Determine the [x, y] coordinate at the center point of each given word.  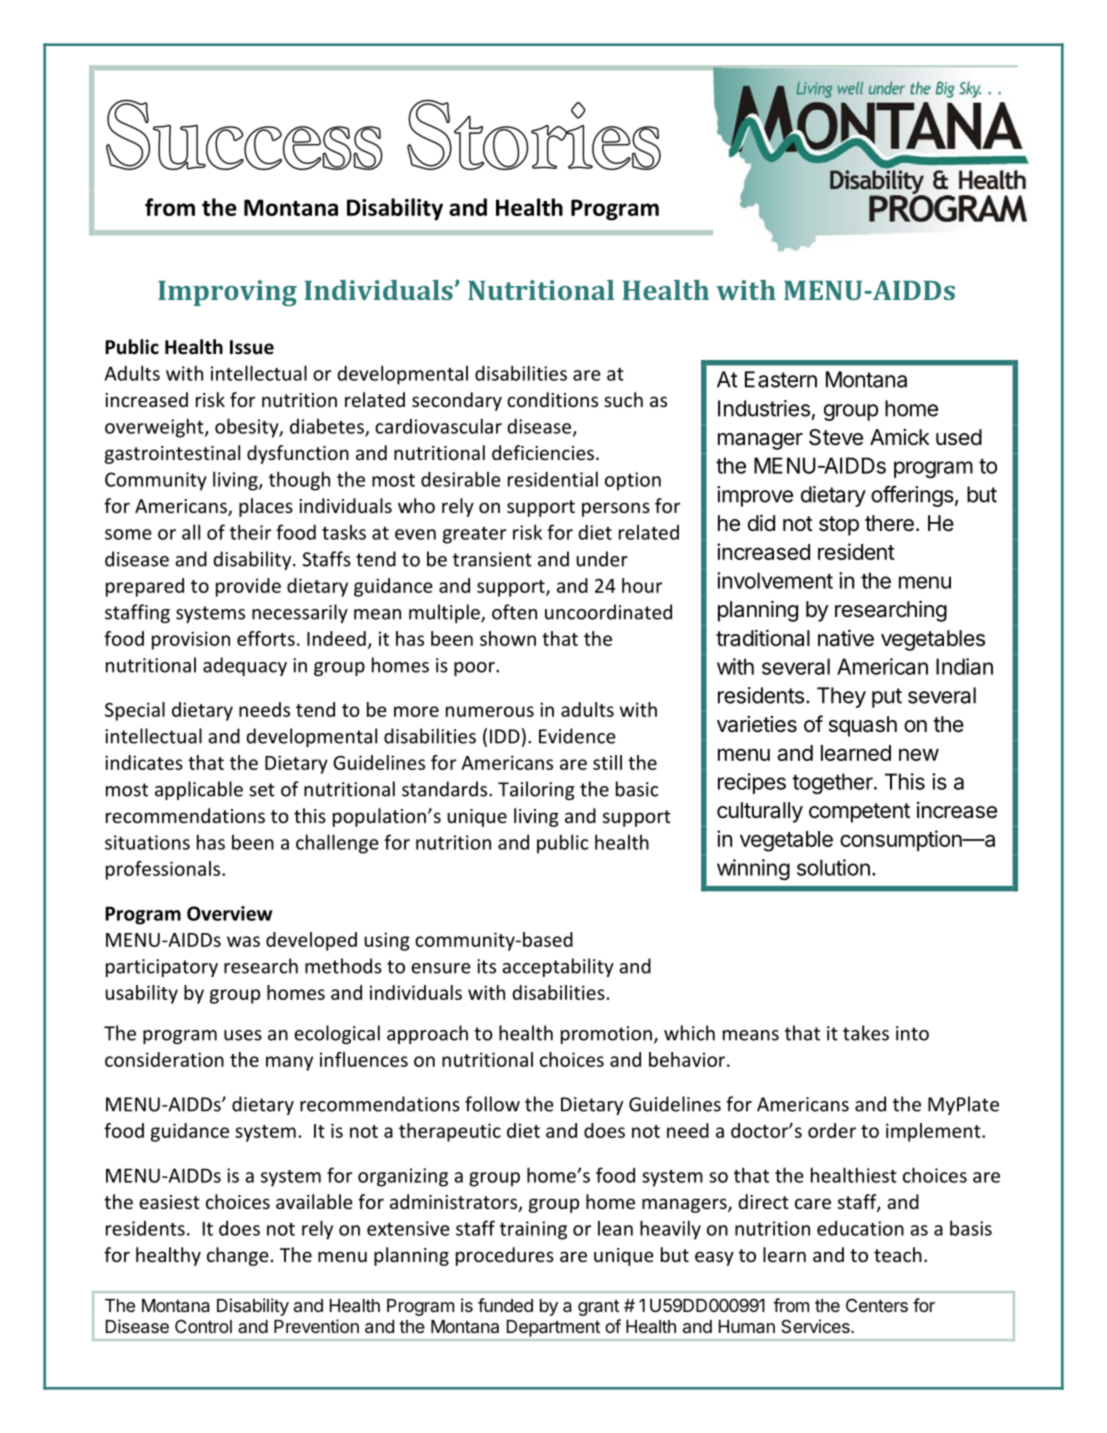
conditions [552, 399]
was [243, 941]
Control [203, 1326]
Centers [877, 1305]
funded [505, 1305]
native [846, 638]
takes [866, 1033]
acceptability [558, 967]
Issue [252, 347]
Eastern [781, 379]
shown [508, 638]
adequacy [245, 666]
